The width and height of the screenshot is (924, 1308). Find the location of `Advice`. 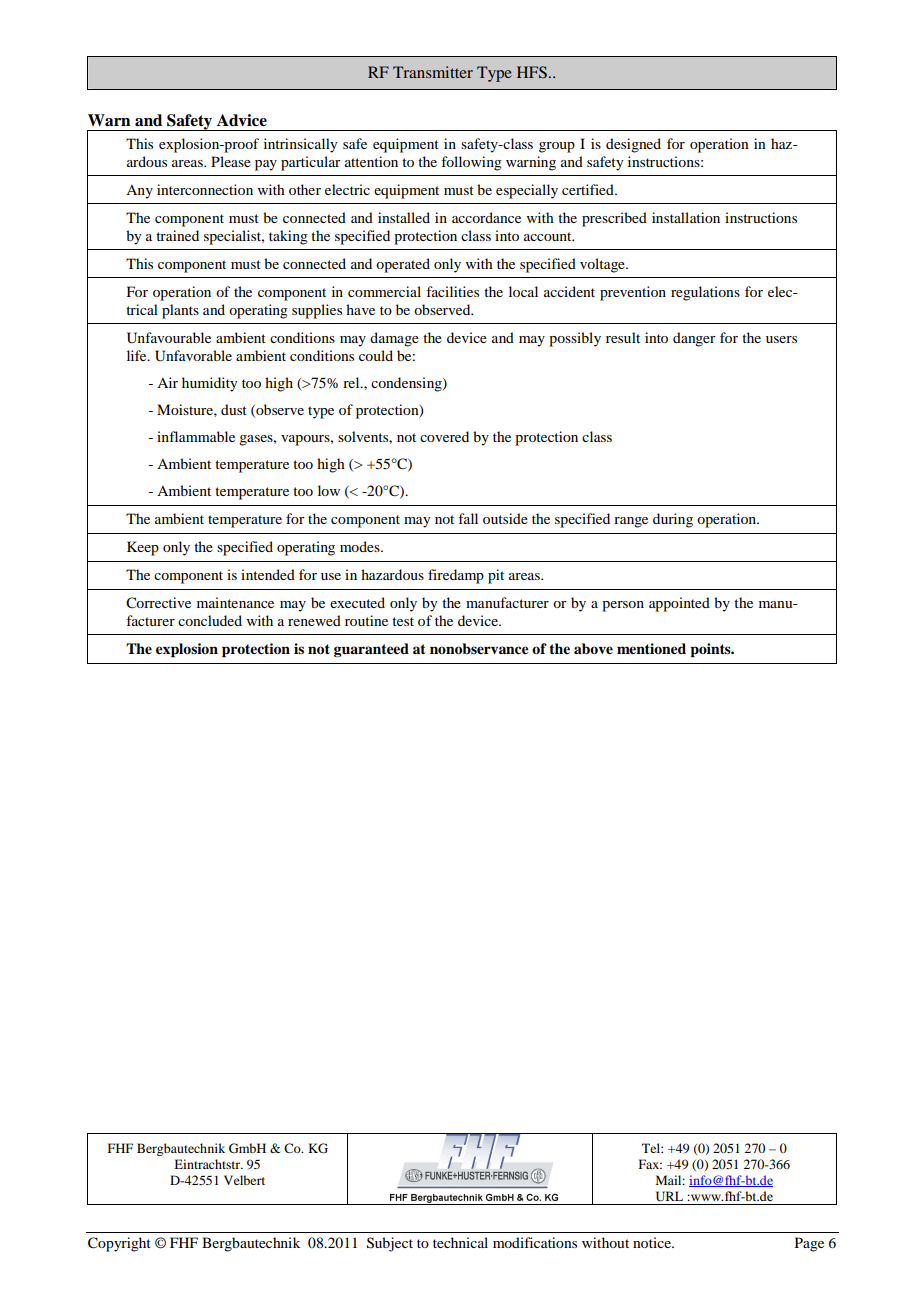

Advice is located at coordinates (242, 120).
